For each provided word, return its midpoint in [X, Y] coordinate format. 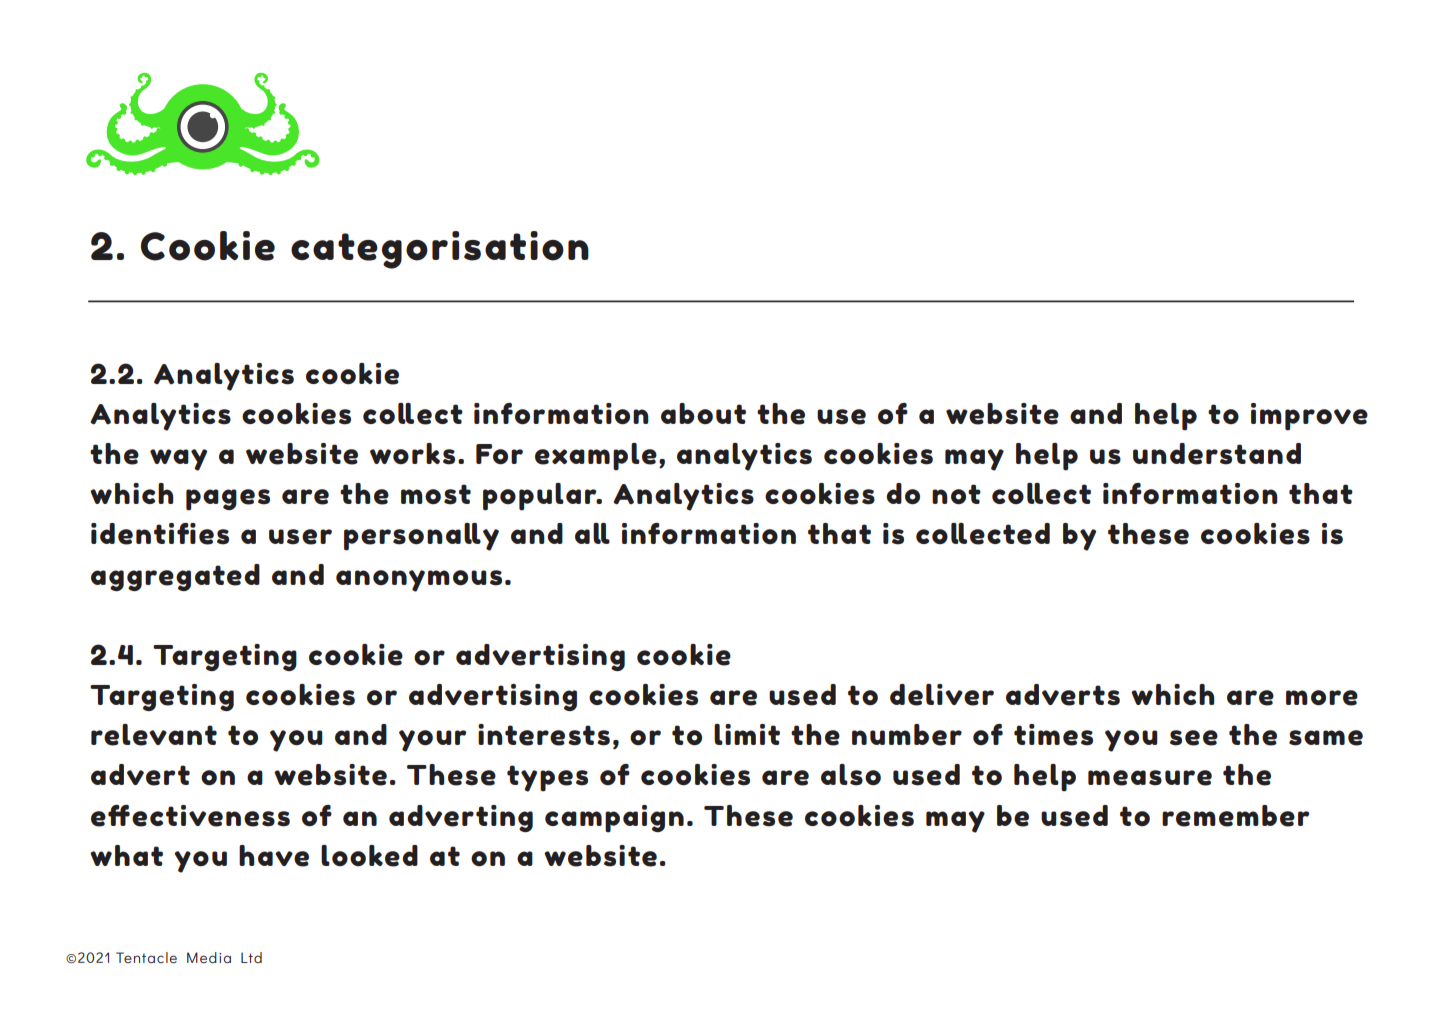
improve [1309, 417]
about [703, 414]
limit [747, 734]
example [596, 457]
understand [1217, 454]
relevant [154, 735]
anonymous [419, 581]
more [1322, 698]
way [178, 460]
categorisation [440, 250]
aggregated [175, 577]
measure [1150, 778]
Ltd [251, 957]
